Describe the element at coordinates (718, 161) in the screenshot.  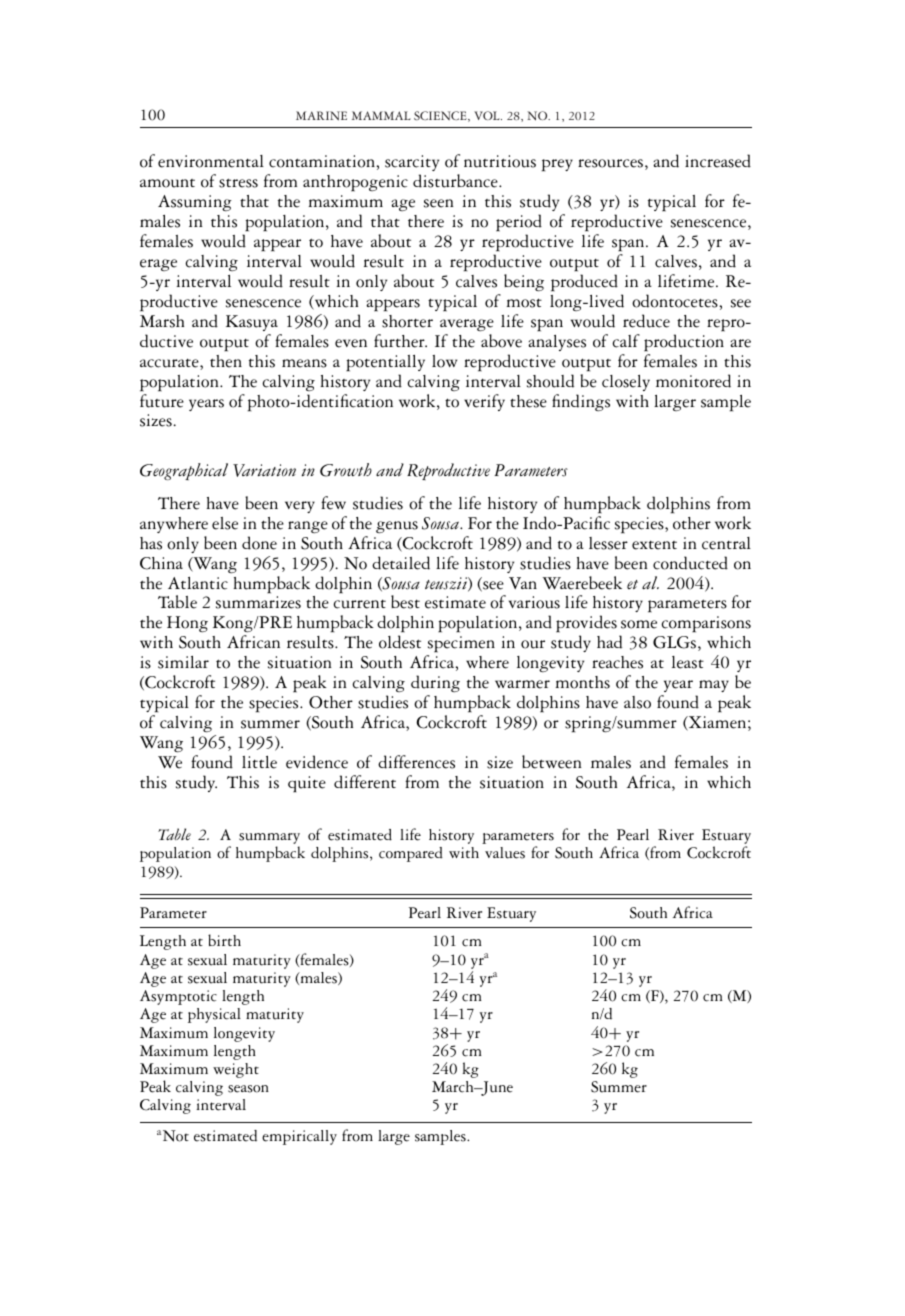
I see `increased` at that location.
